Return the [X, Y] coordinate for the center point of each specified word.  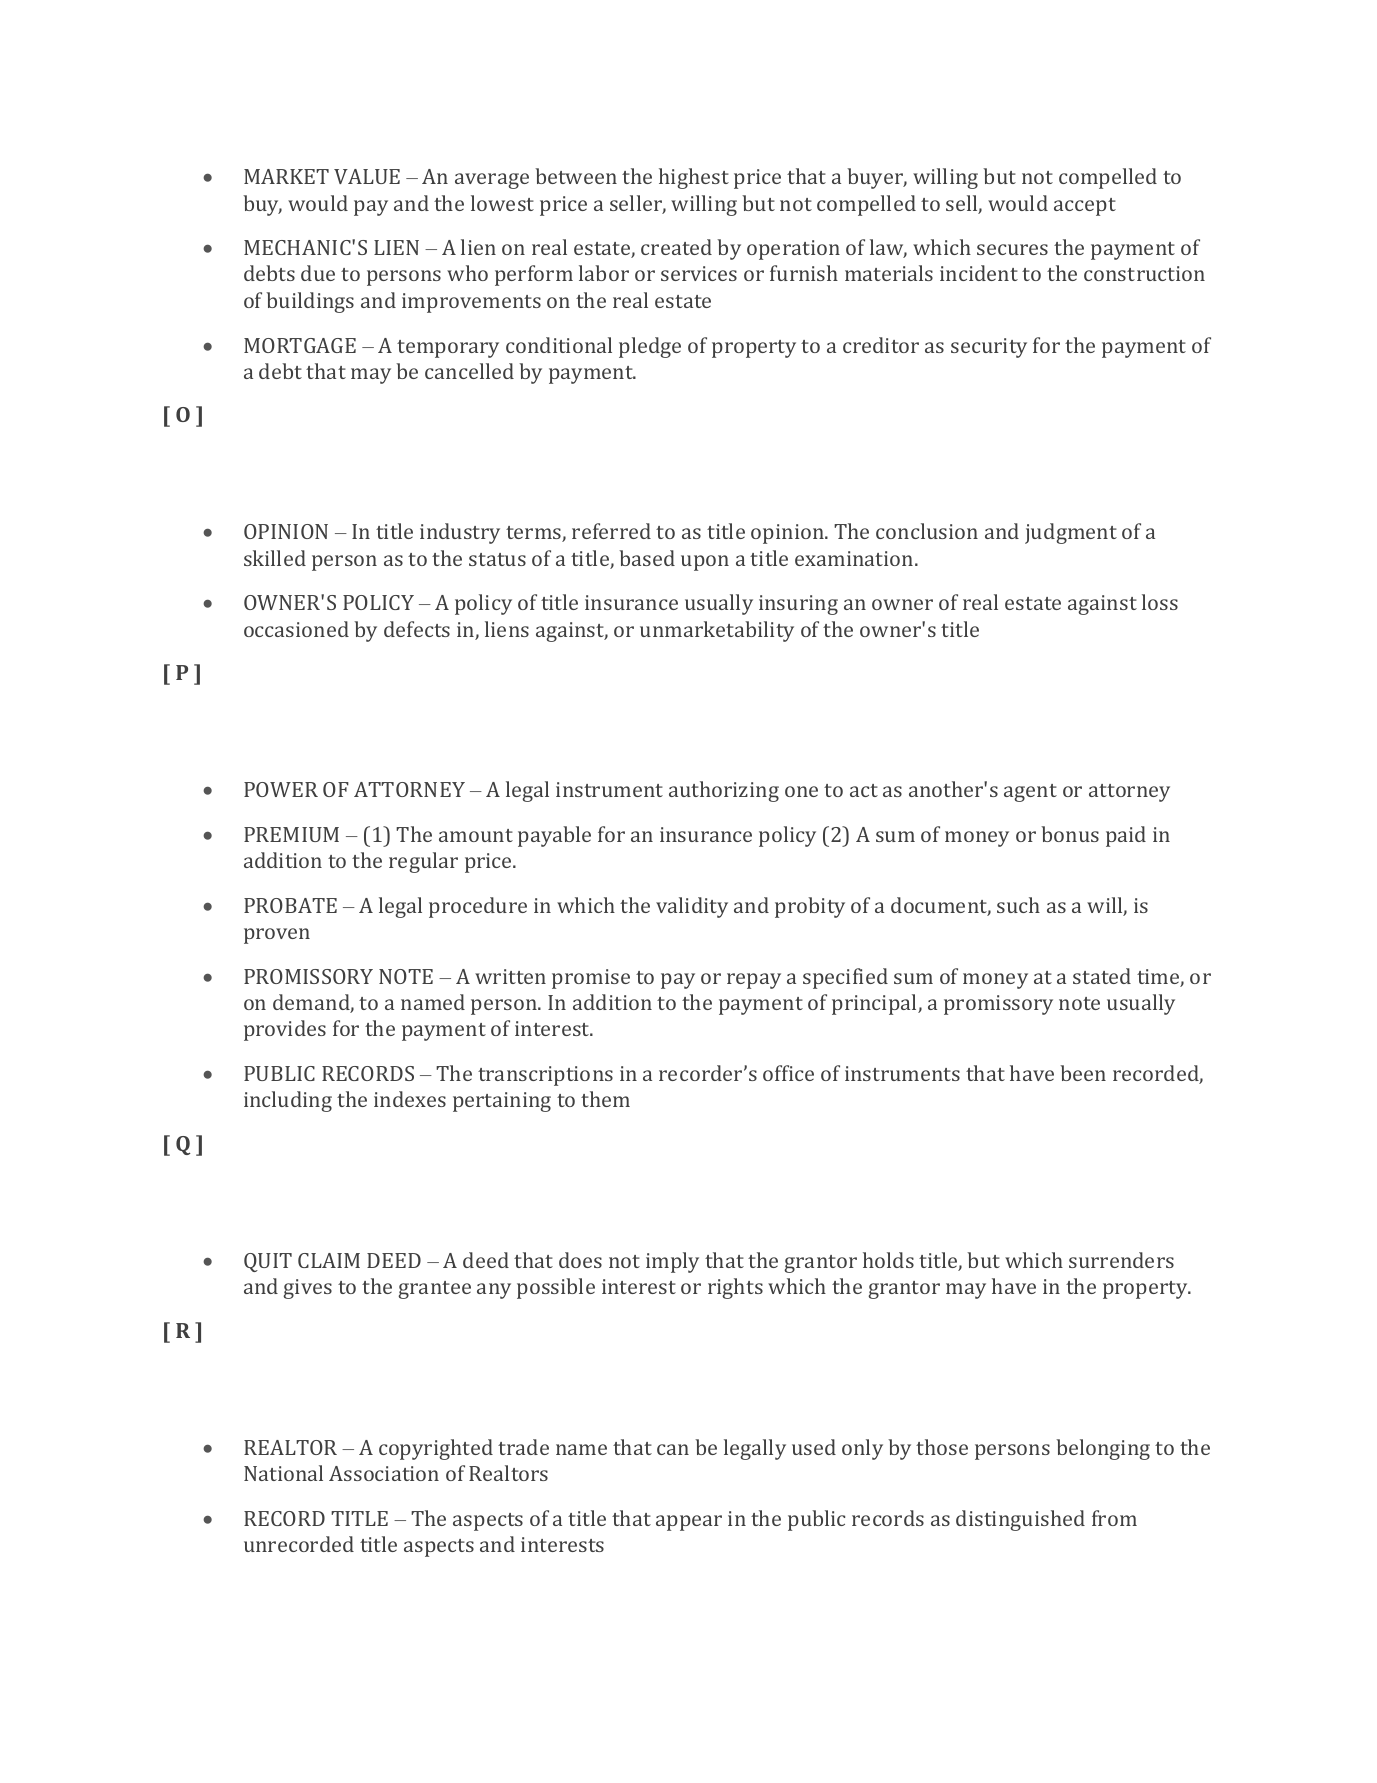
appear [689, 1523]
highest [694, 178]
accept [1085, 207]
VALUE [367, 176]
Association [384, 1473]
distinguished [1020, 1520]
